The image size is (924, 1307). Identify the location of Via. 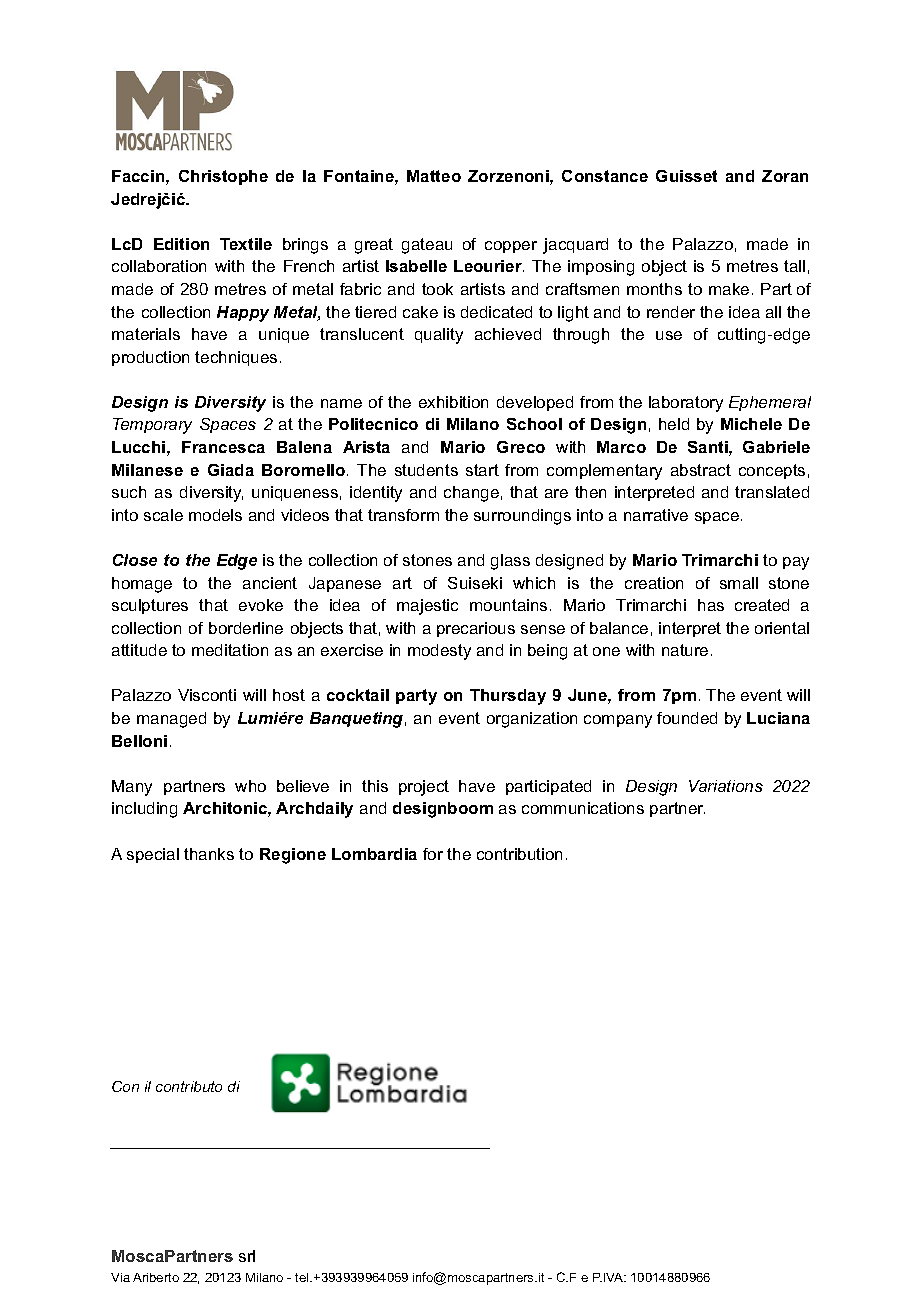
(120, 1277).
